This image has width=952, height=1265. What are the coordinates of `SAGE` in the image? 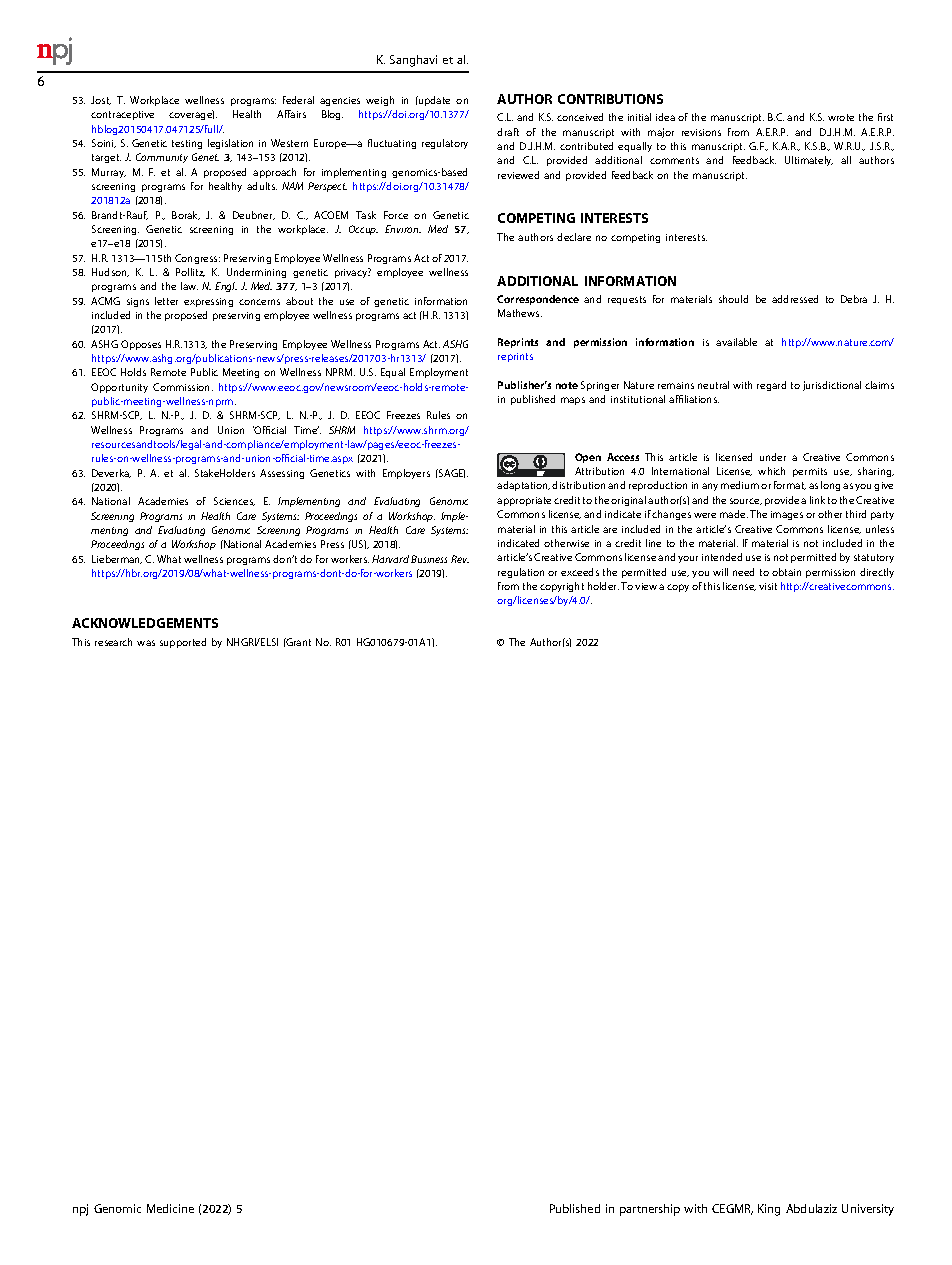 It's located at (451, 473).
